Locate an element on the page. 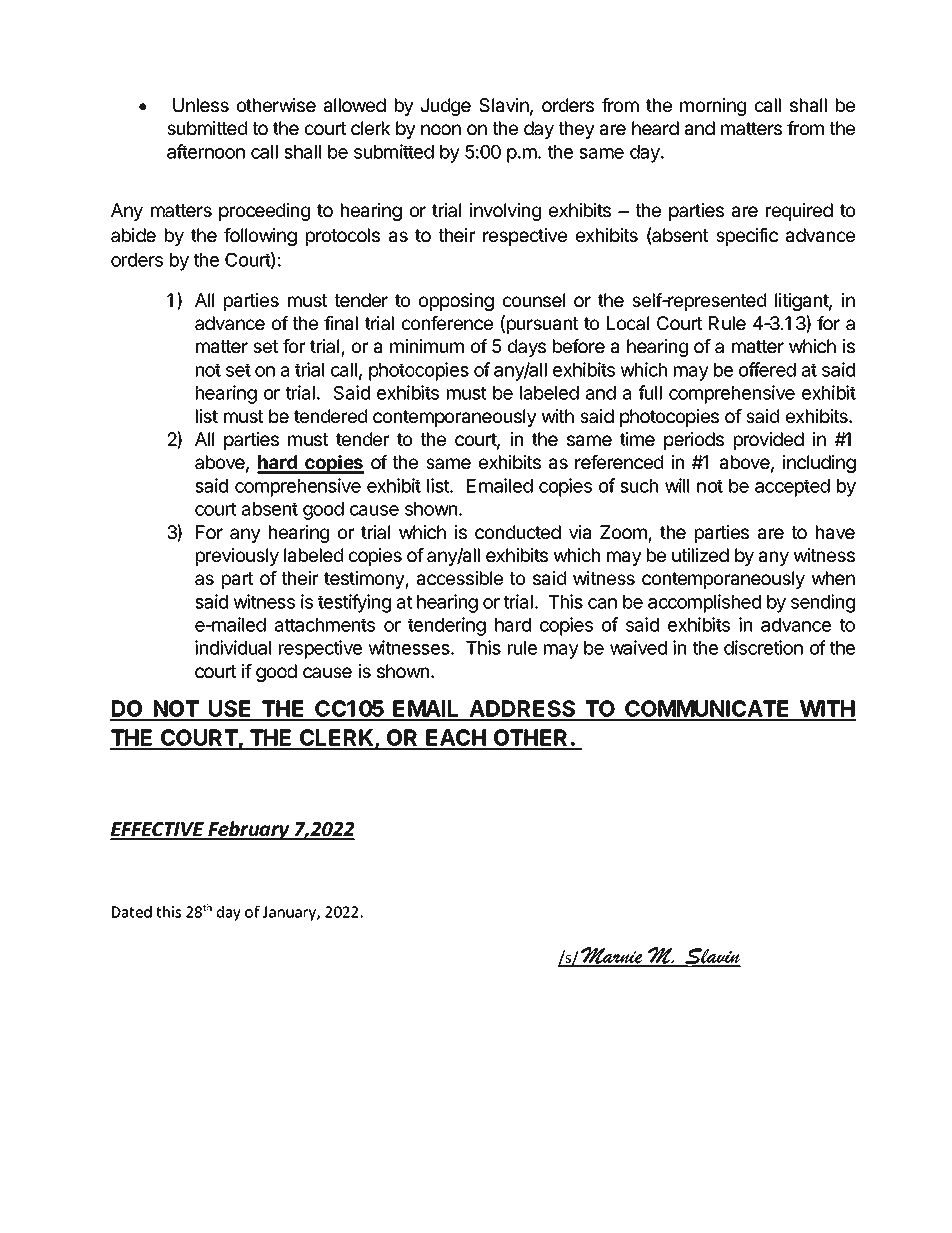 The image size is (952, 1233). offered is located at coordinates (767, 369).
